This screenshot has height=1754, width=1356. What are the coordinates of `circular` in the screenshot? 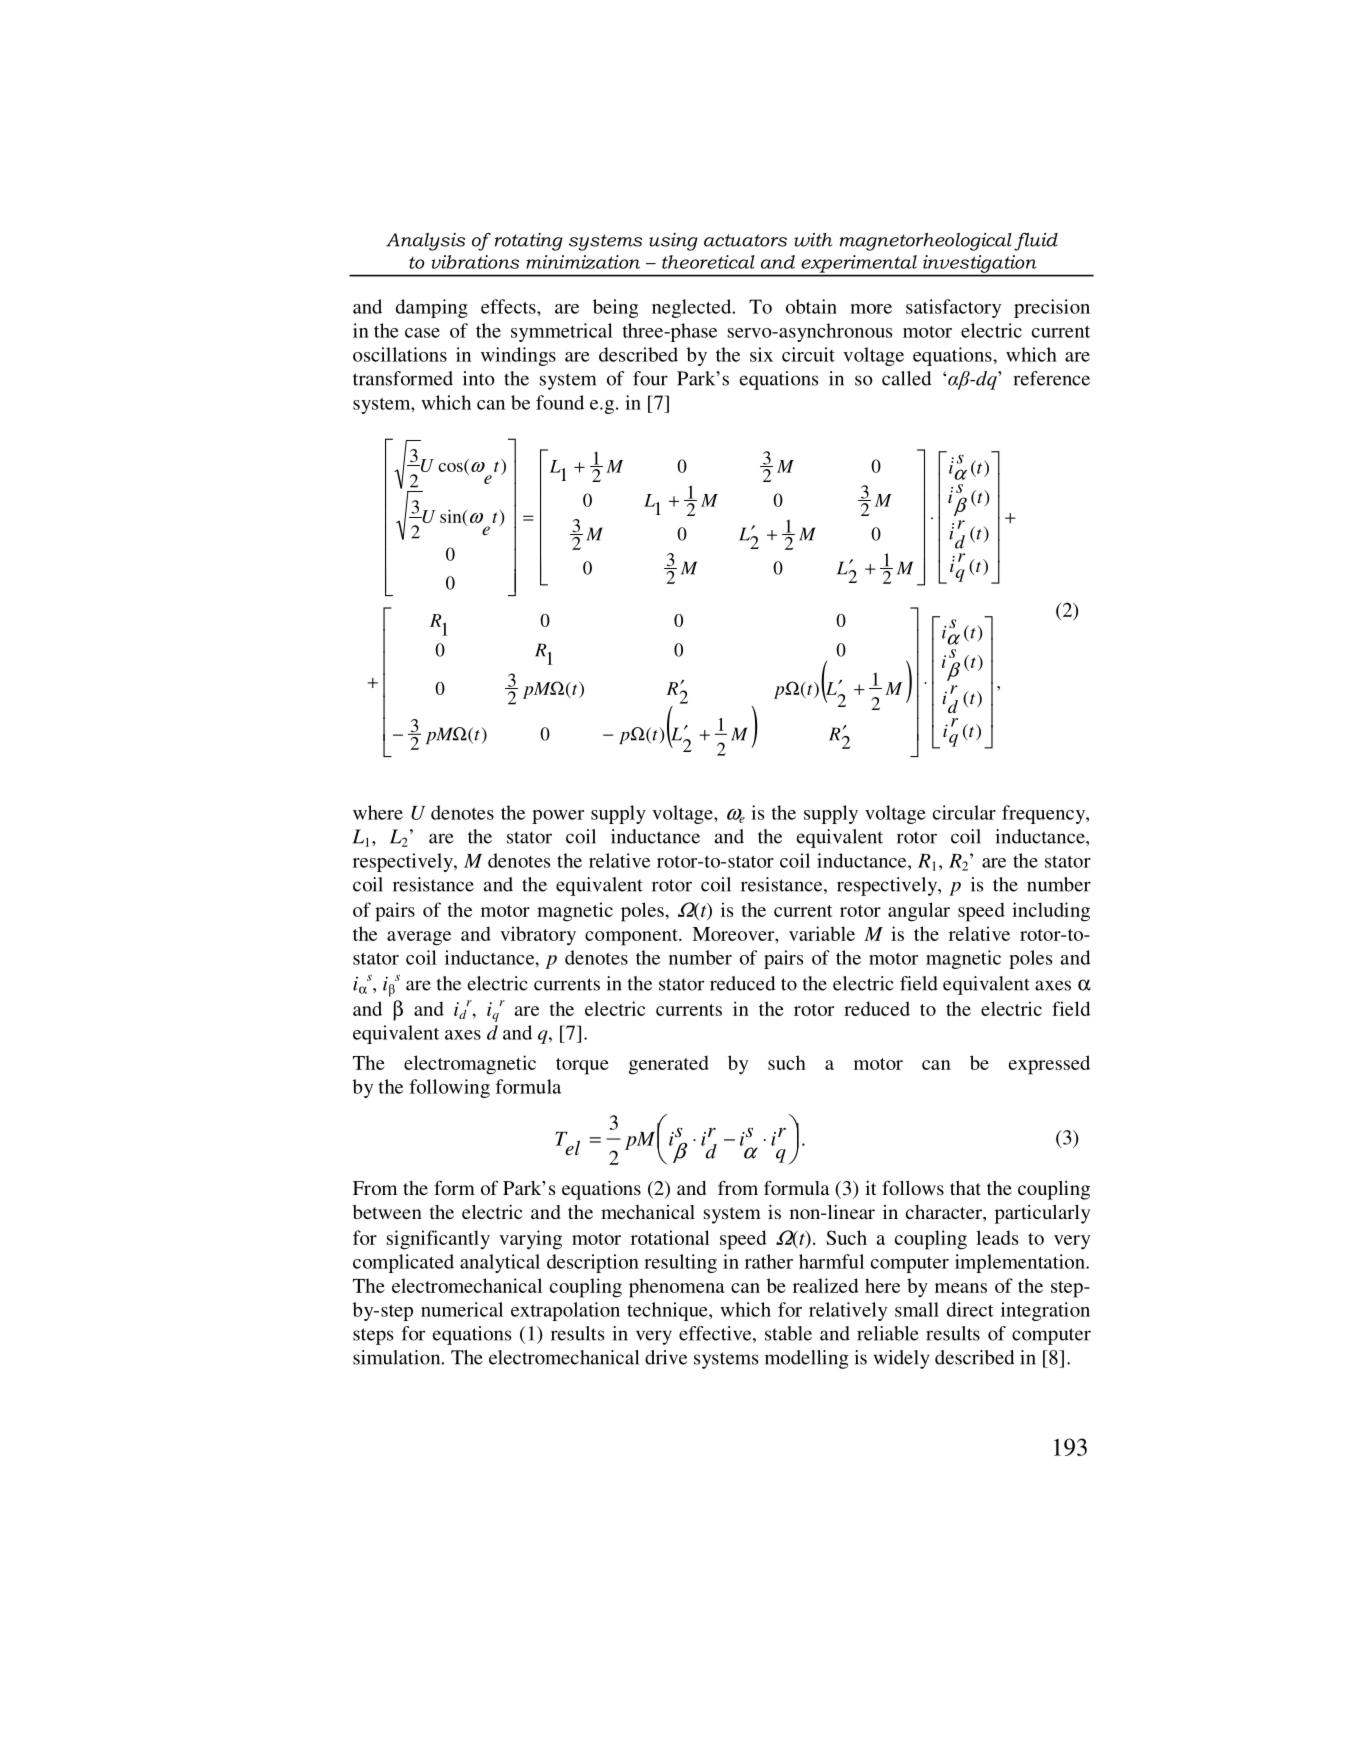 It's located at (964, 812).
